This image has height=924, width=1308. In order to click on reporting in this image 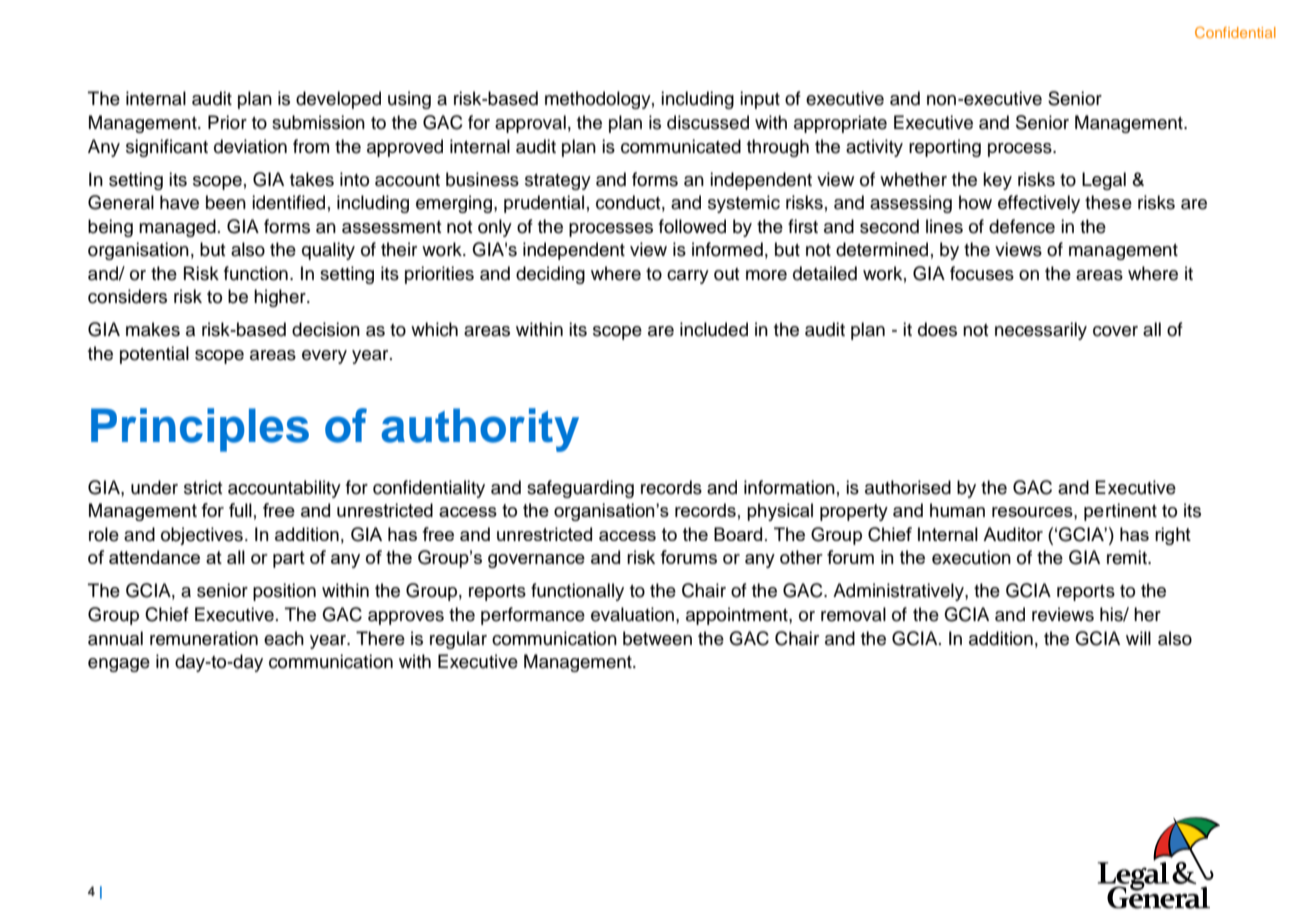, I will do `click(945, 148)`.
